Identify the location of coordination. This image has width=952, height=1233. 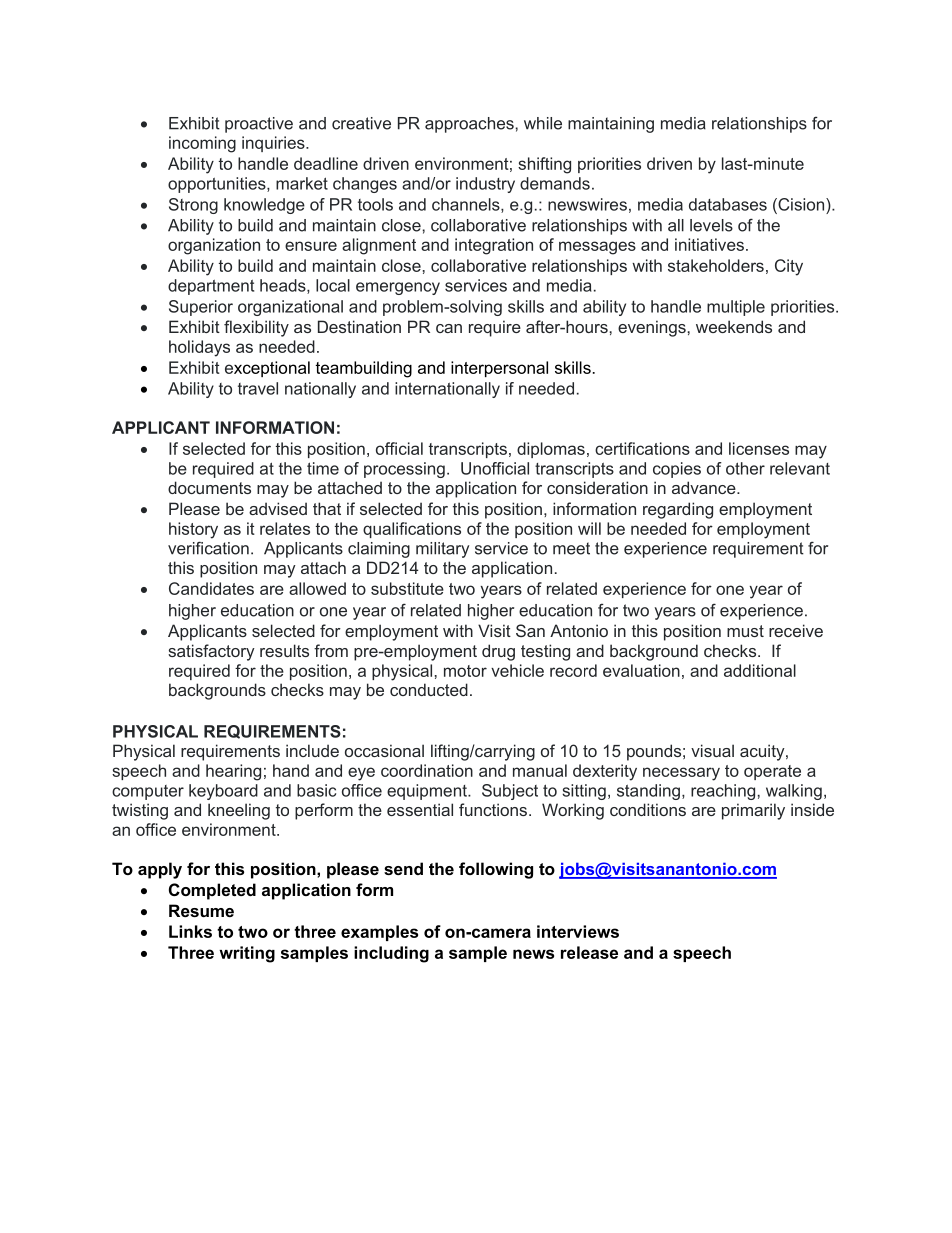
(427, 770).
